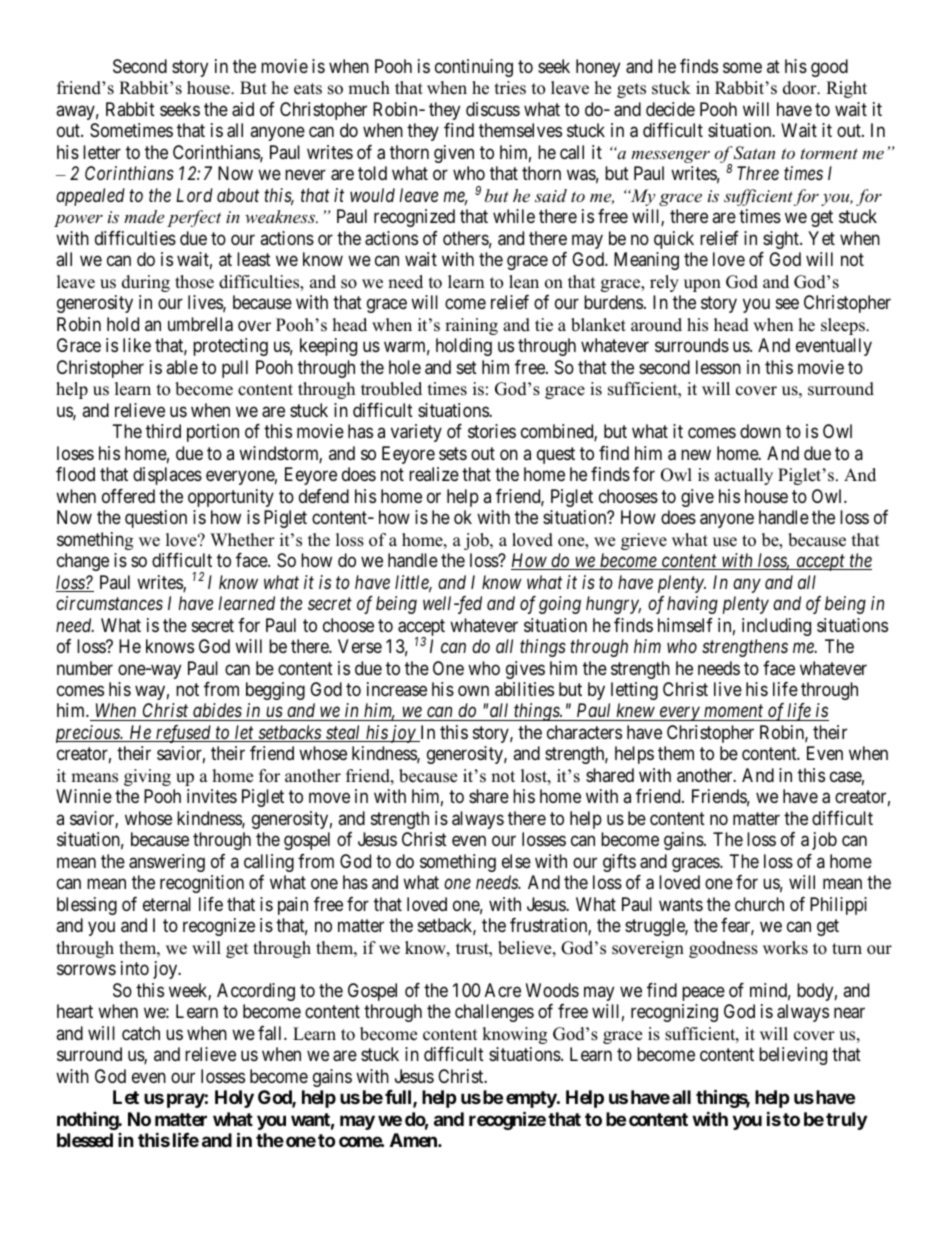 This page has height=1233, width=952. What do you see at coordinates (718, 367) in the page?
I see `lesson` at bounding box center [718, 367].
